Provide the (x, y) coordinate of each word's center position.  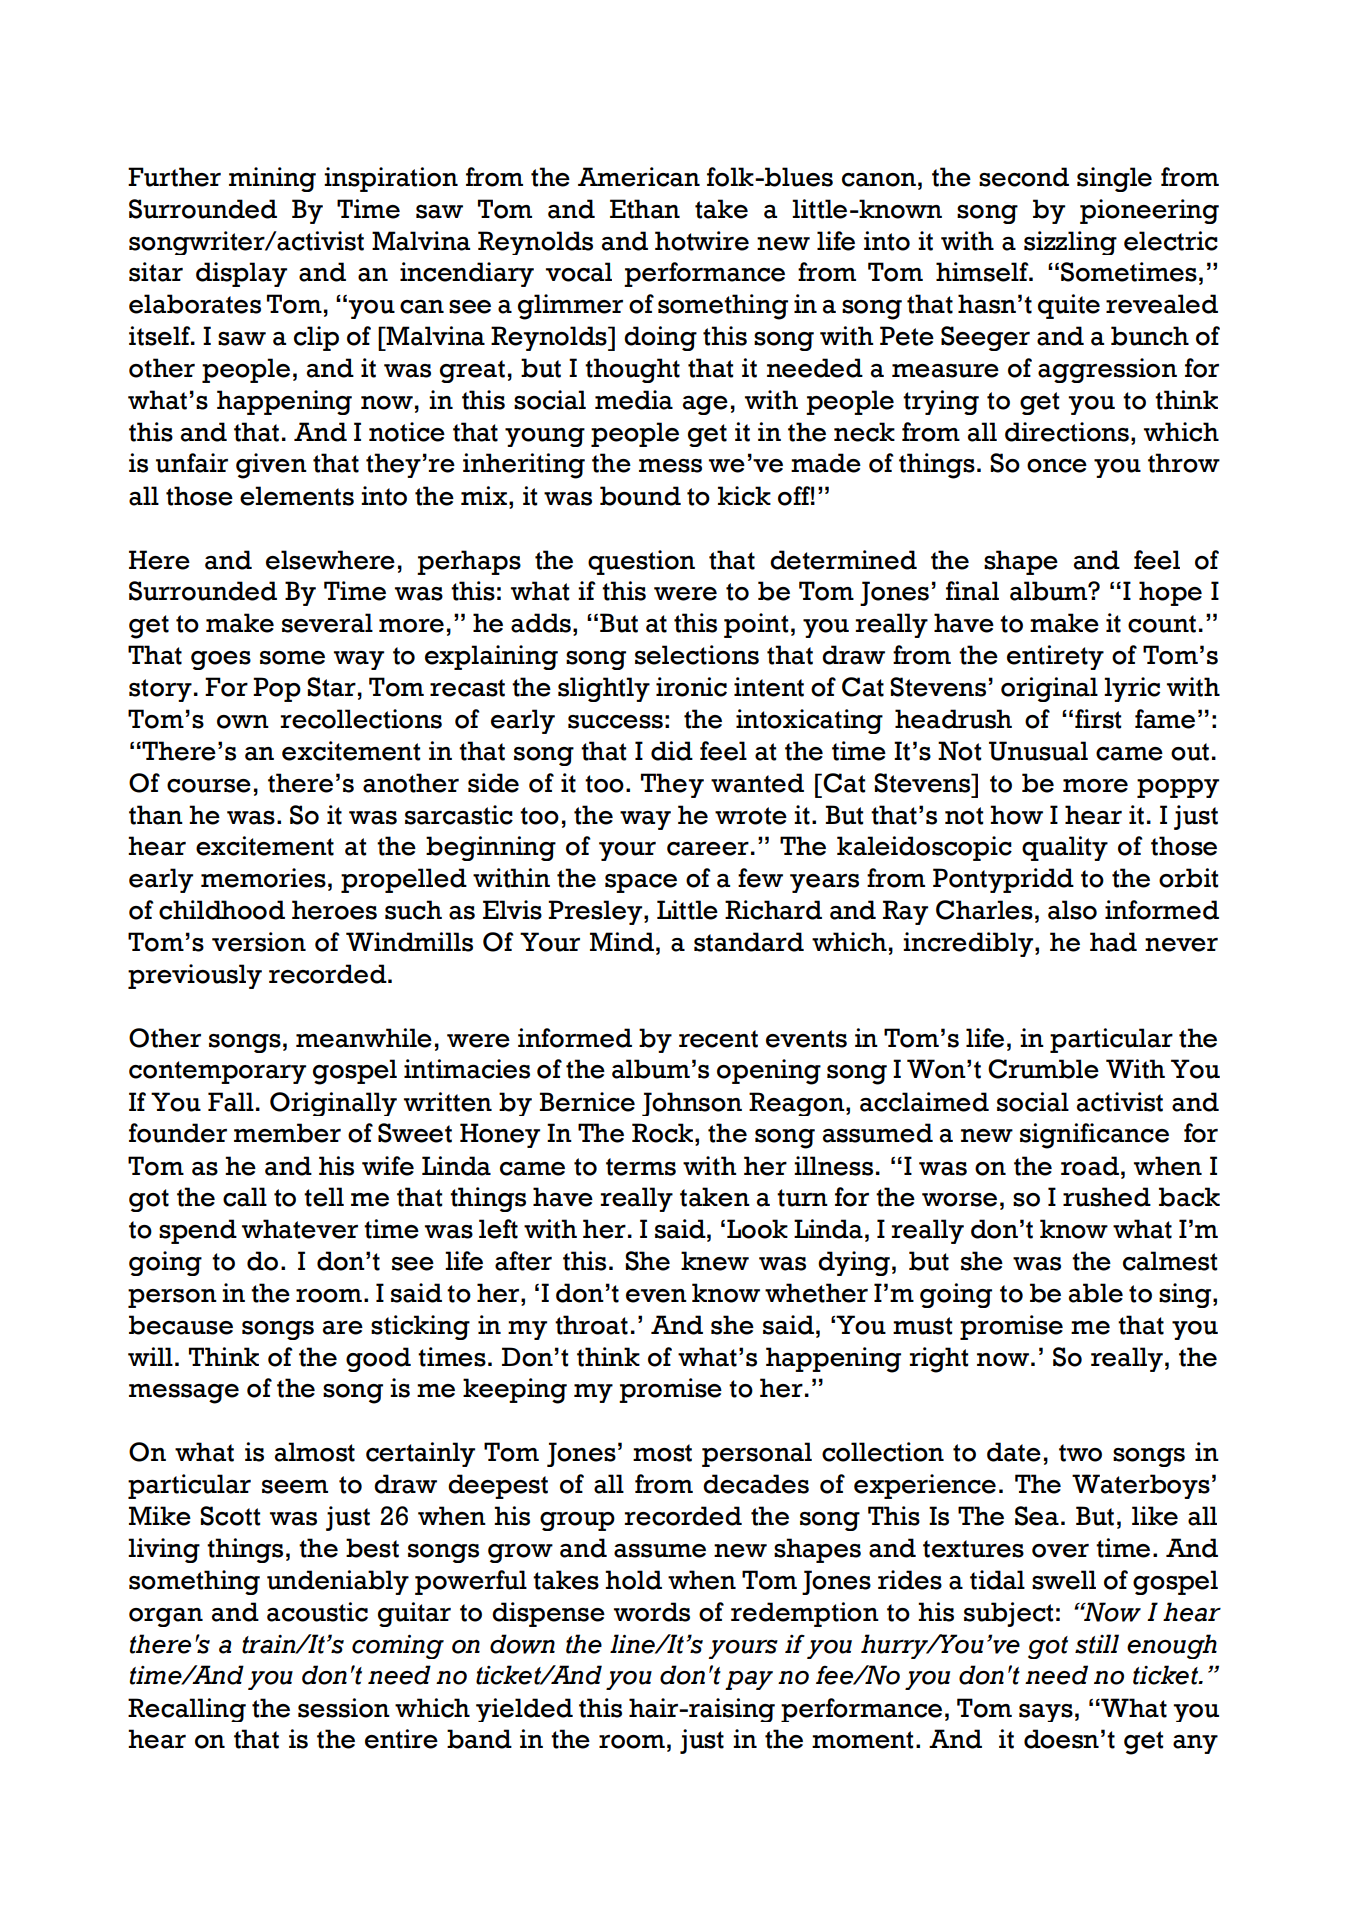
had (1113, 942)
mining (272, 179)
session (344, 1708)
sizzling (1070, 243)
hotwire (702, 241)
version (259, 942)
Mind (622, 942)
